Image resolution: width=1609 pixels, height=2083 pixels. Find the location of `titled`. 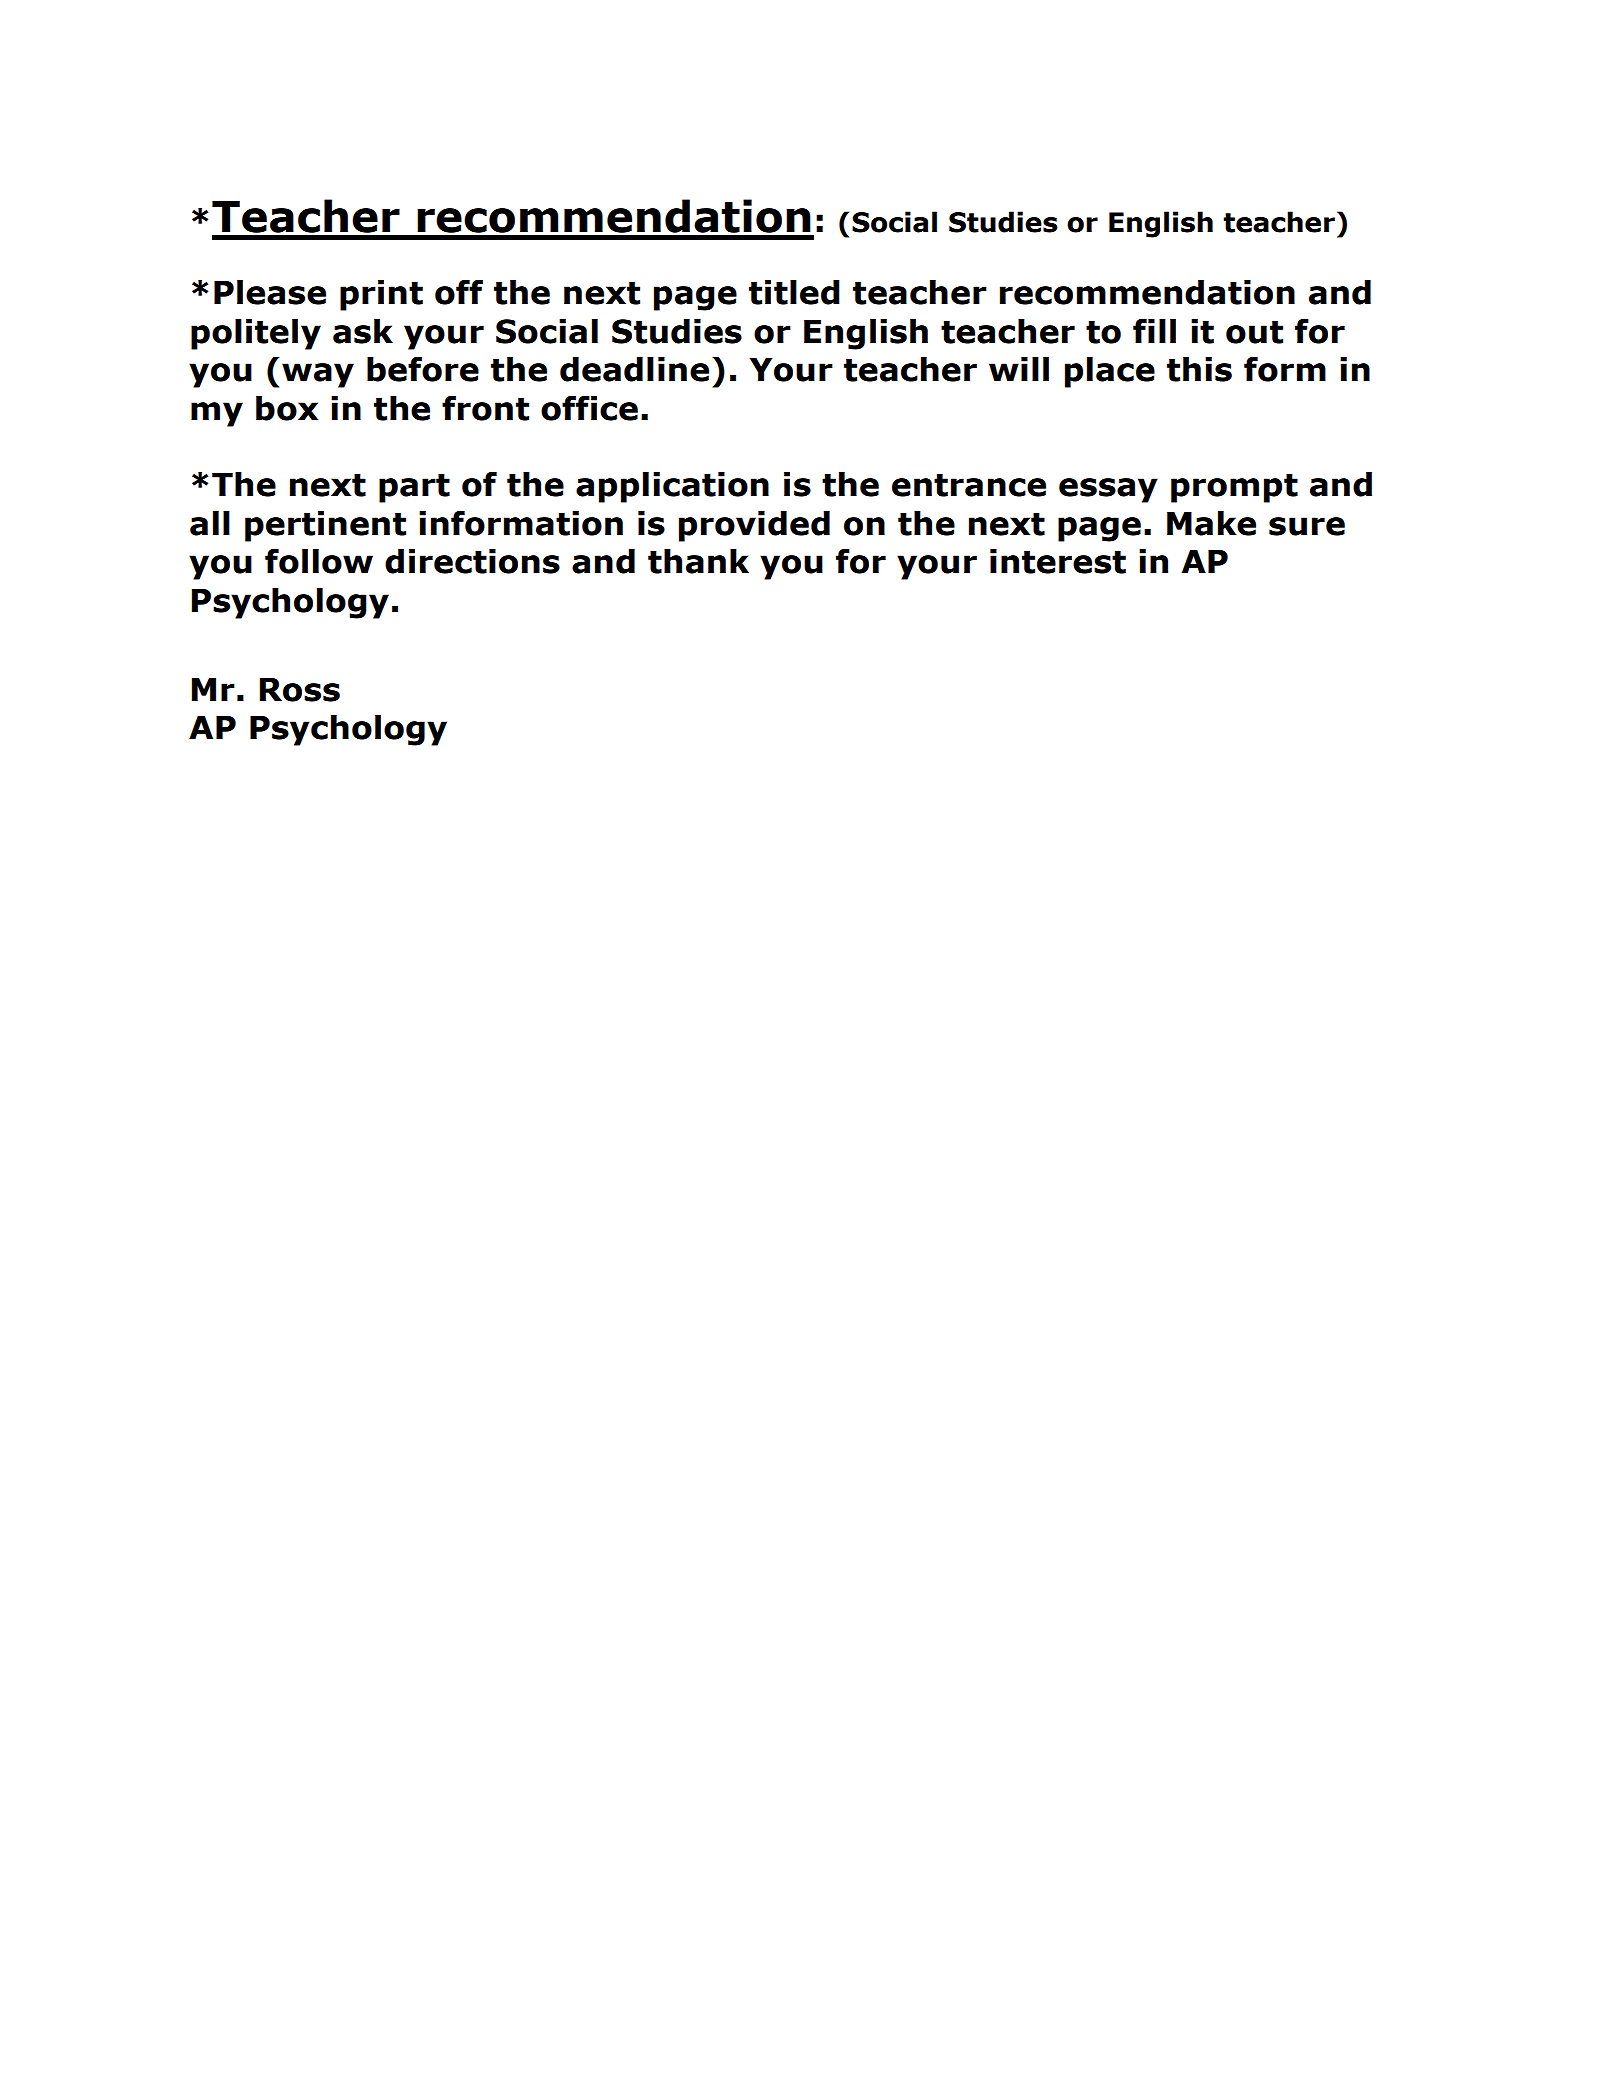

titled is located at coordinates (794, 292).
